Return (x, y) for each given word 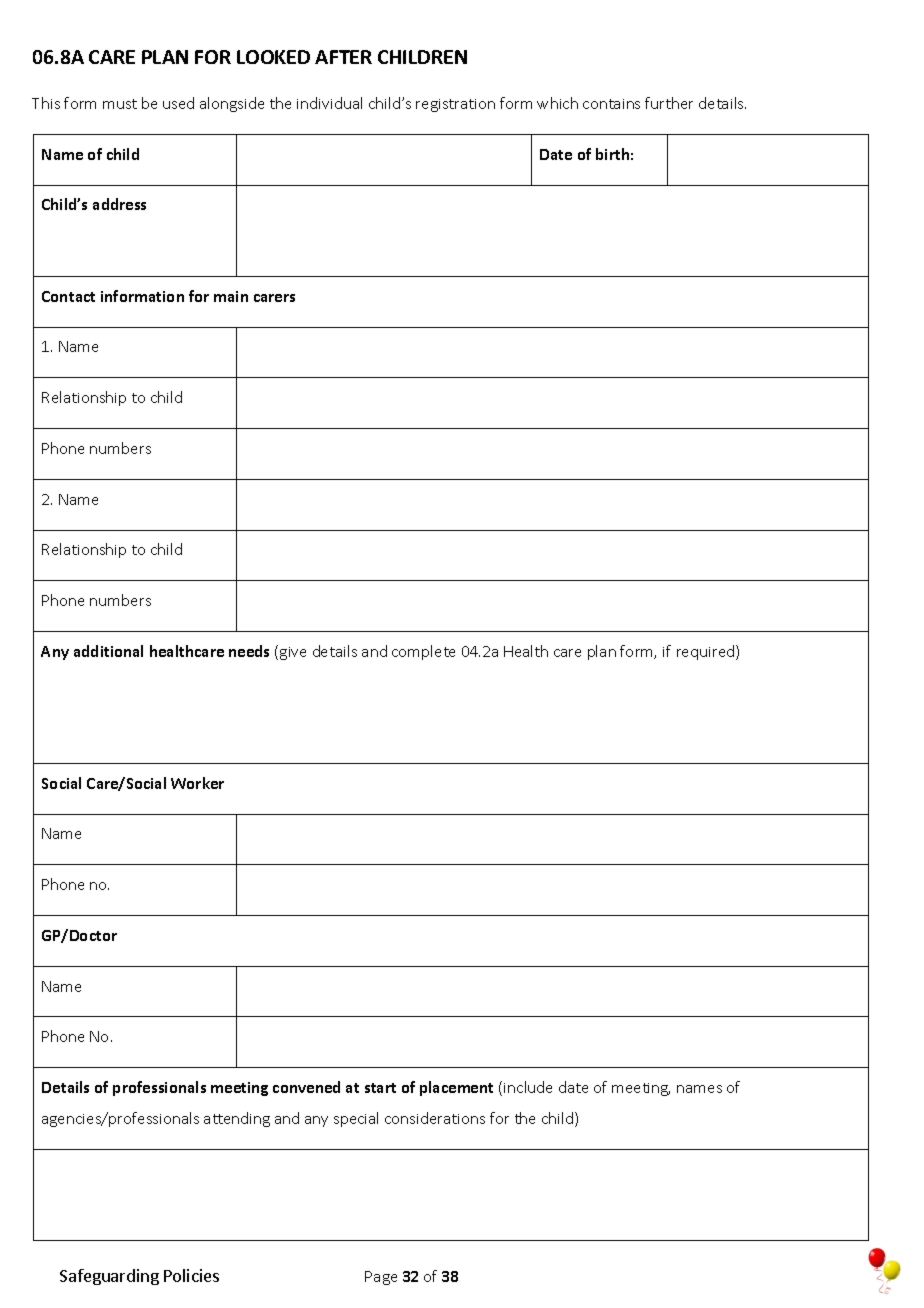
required (707, 652)
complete (423, 652)
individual (329, 103)
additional (108, 651)
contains (611, 104)
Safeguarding (109, 1277)
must (120, 104)
